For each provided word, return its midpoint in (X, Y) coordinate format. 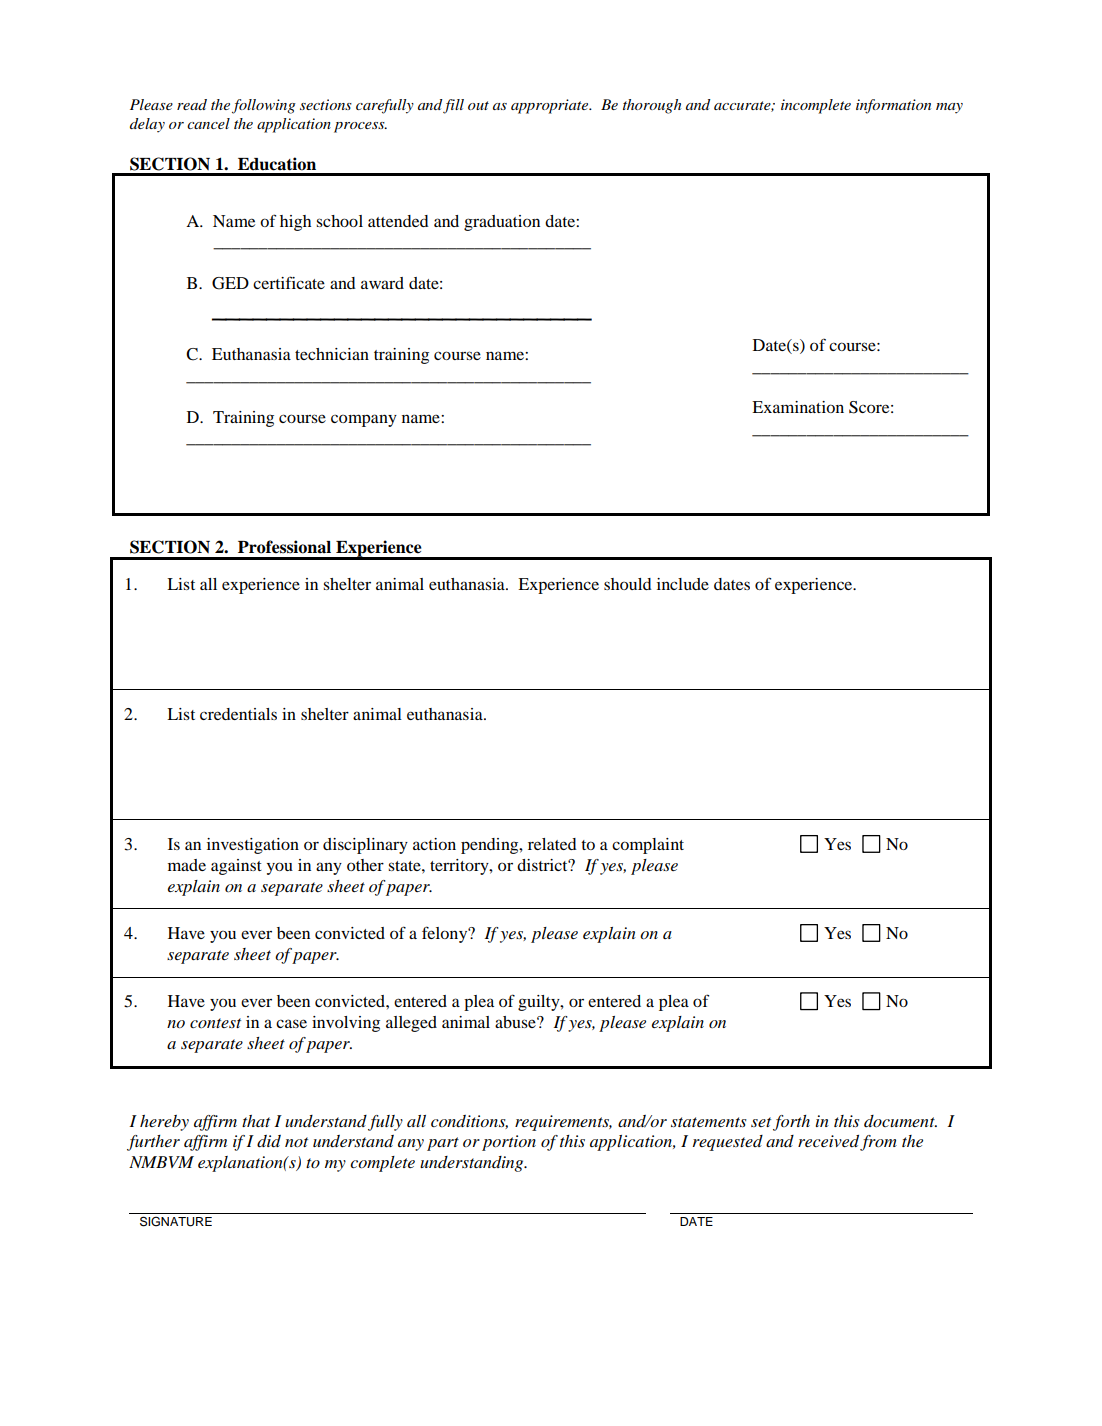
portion (509, 1143)
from (878, 1143)
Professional (284, 547)
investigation (253, 846)
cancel (208, 123)
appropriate (551, 106)
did (269, 1141)
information (893, 106)
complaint (648, 846)
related (552, 844)
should (628, 584)
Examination (798, 407)
